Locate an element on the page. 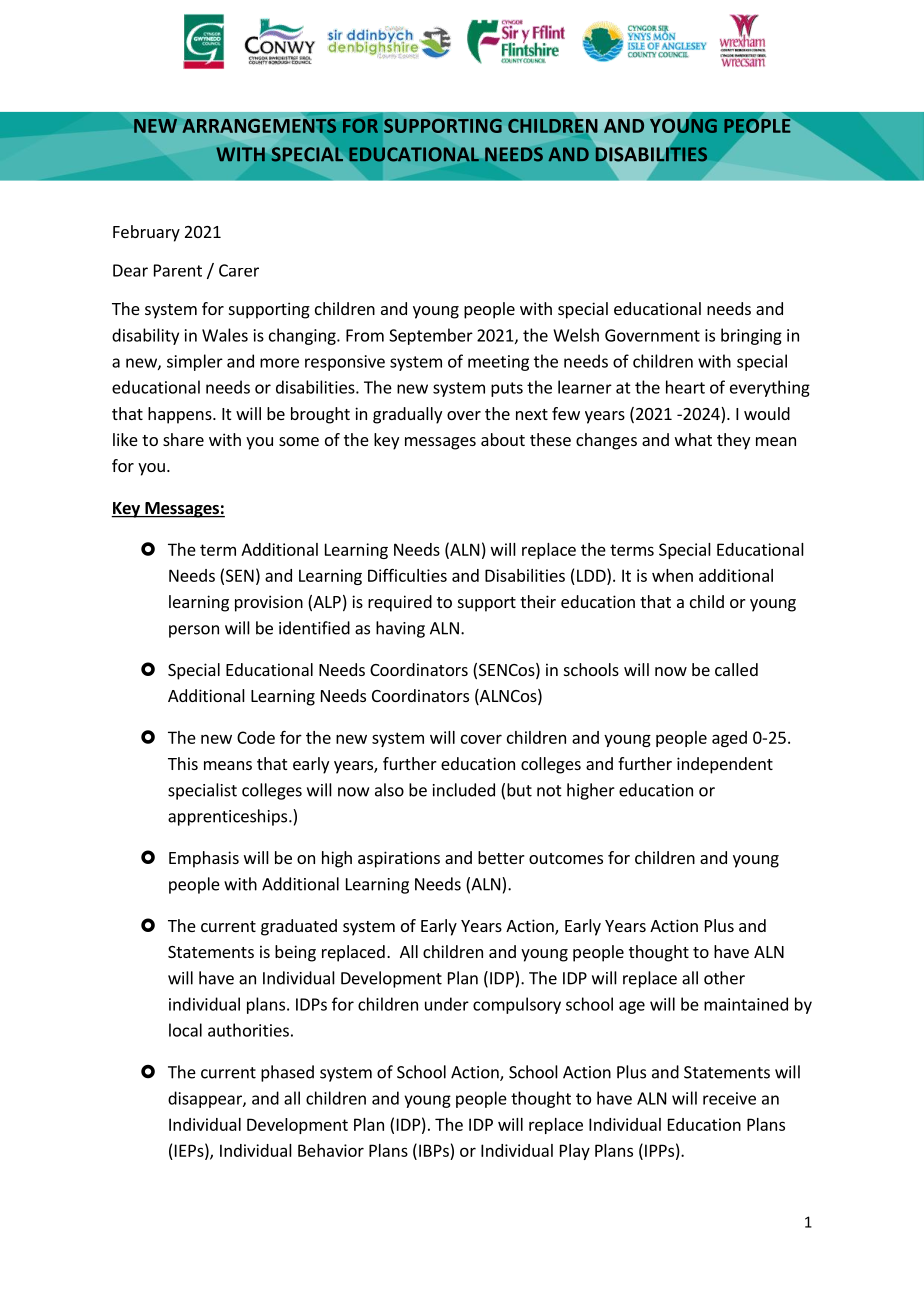  aspirations is located at coordinates (399, 859).
